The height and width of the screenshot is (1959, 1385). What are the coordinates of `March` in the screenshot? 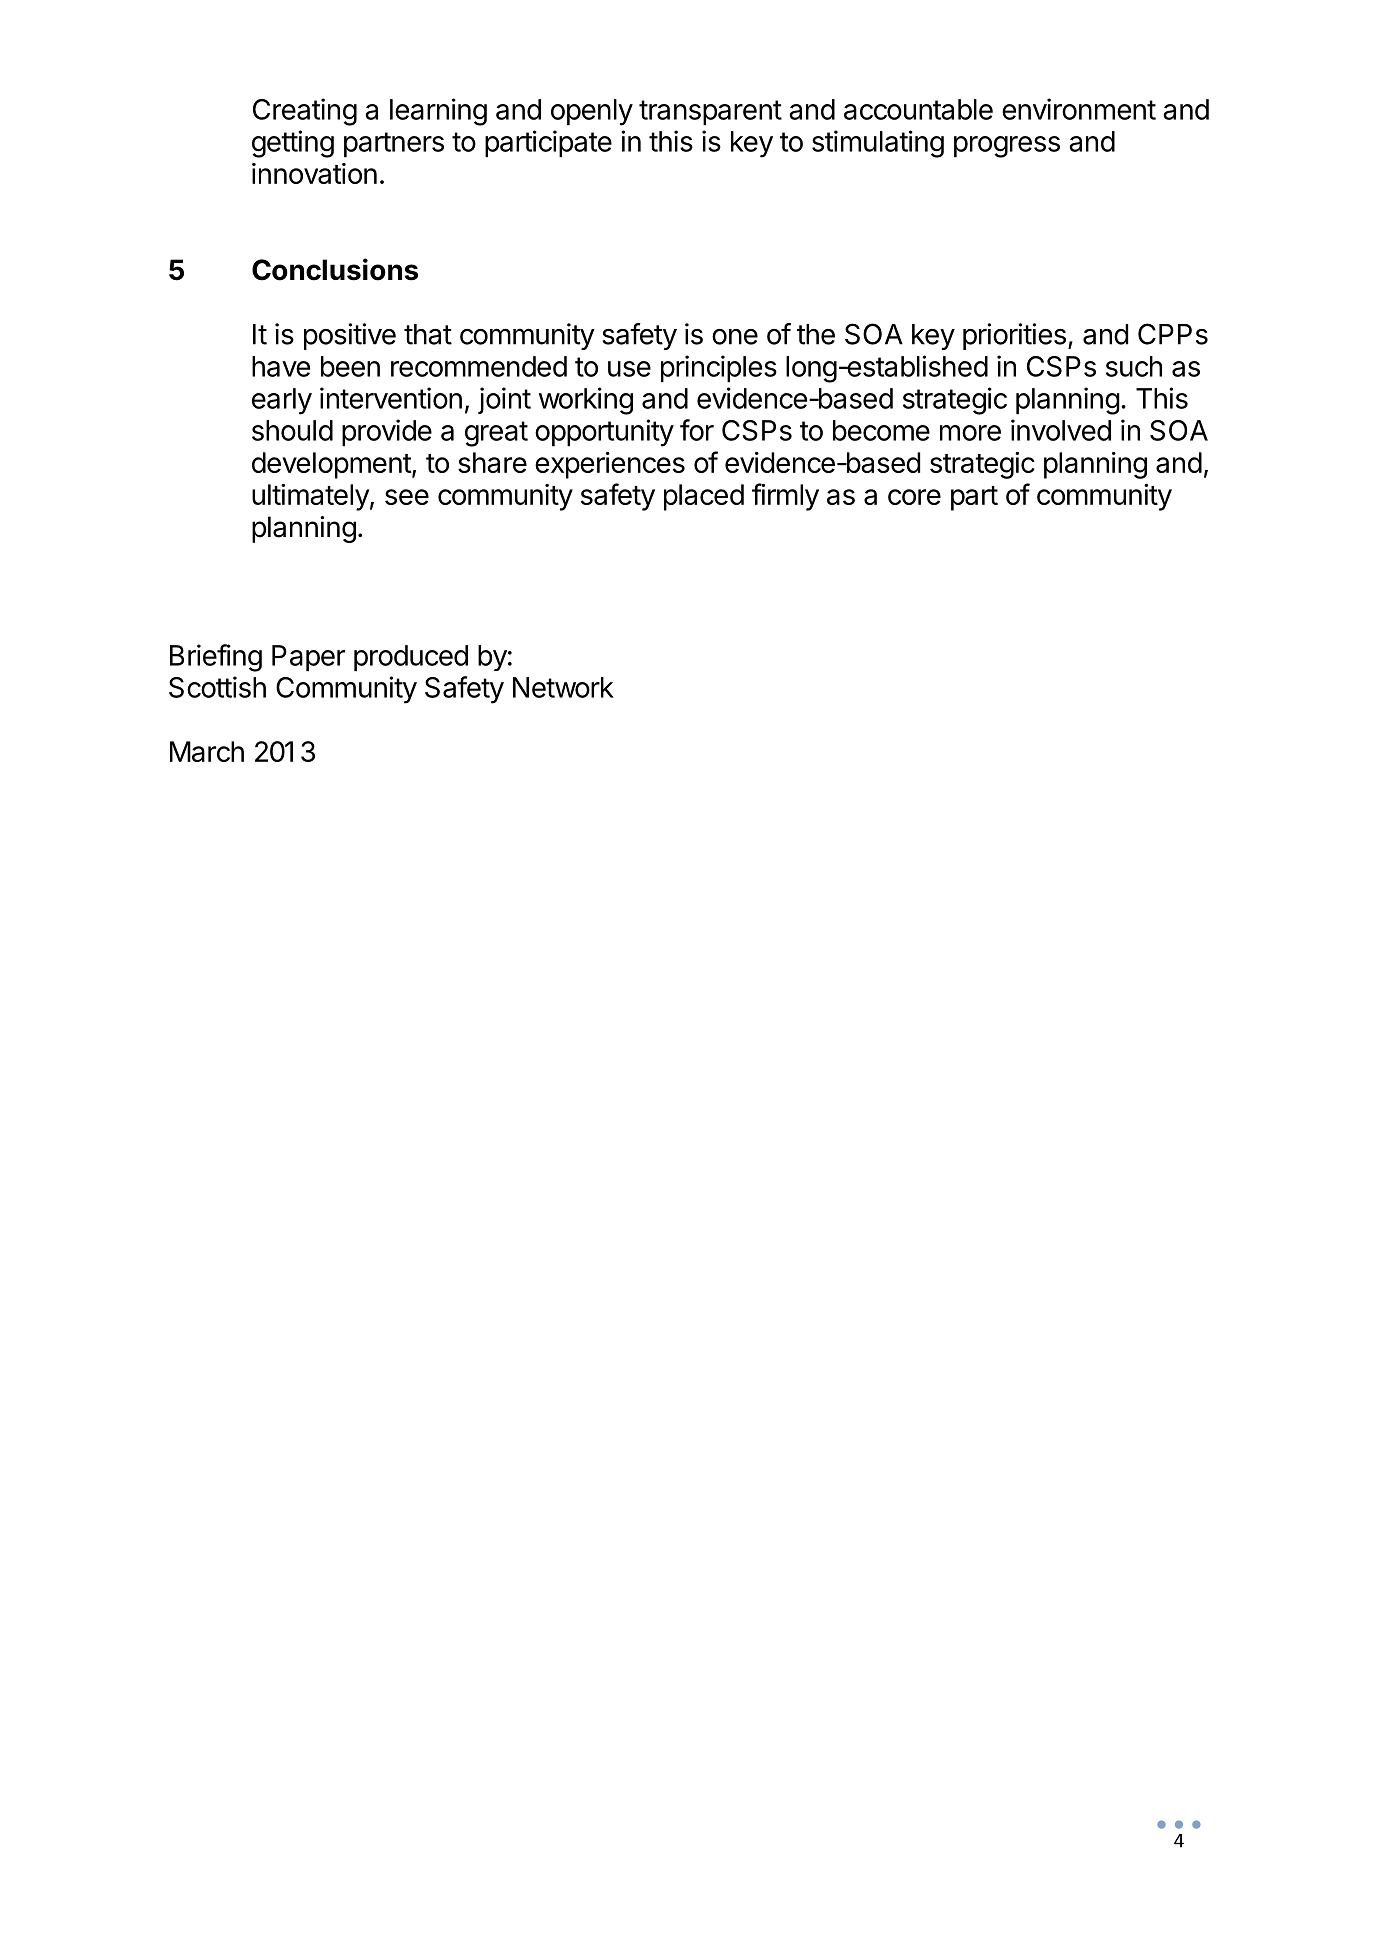 It's located at (207, 751).
